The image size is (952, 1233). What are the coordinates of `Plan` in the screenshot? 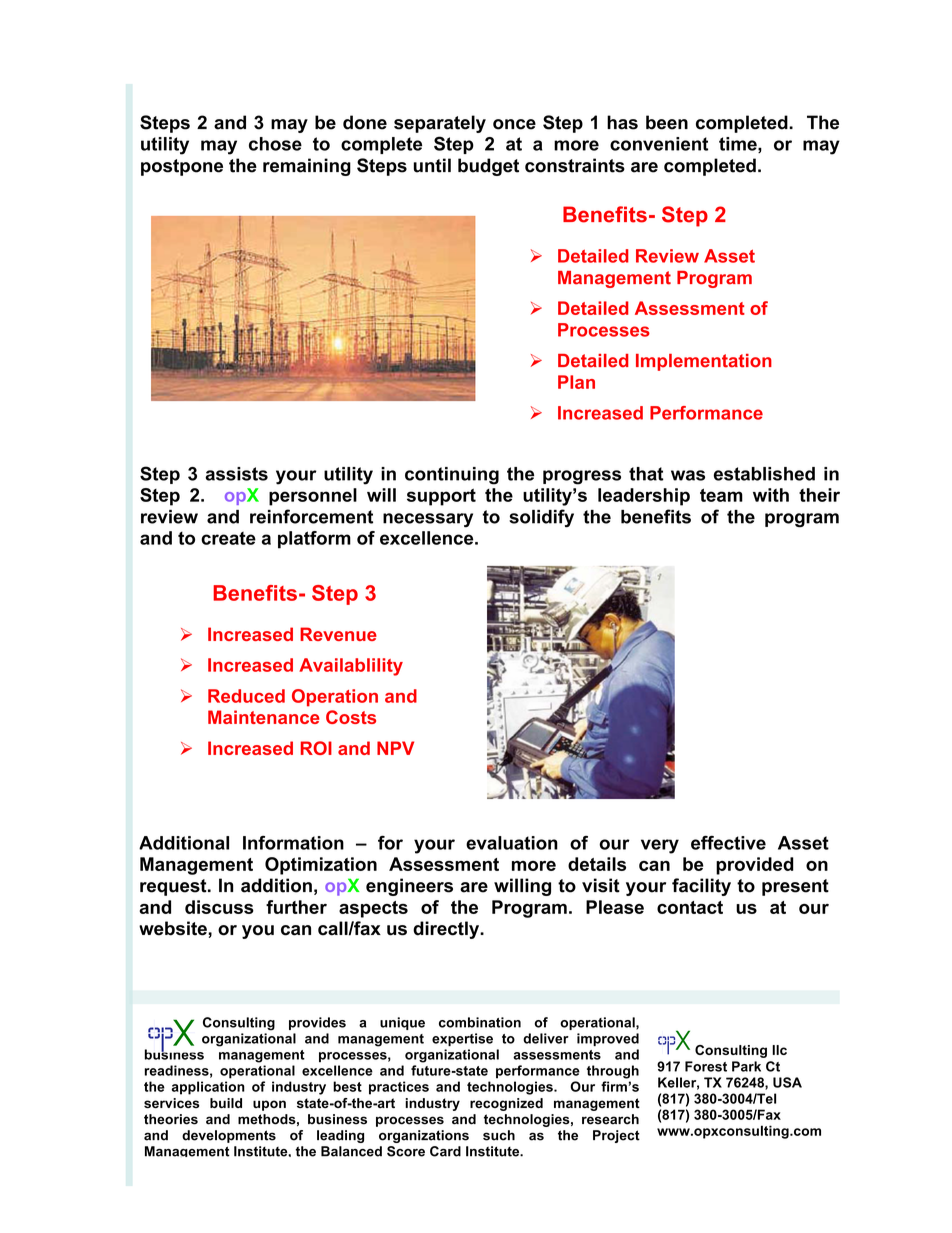 It's located at (576, 382).
